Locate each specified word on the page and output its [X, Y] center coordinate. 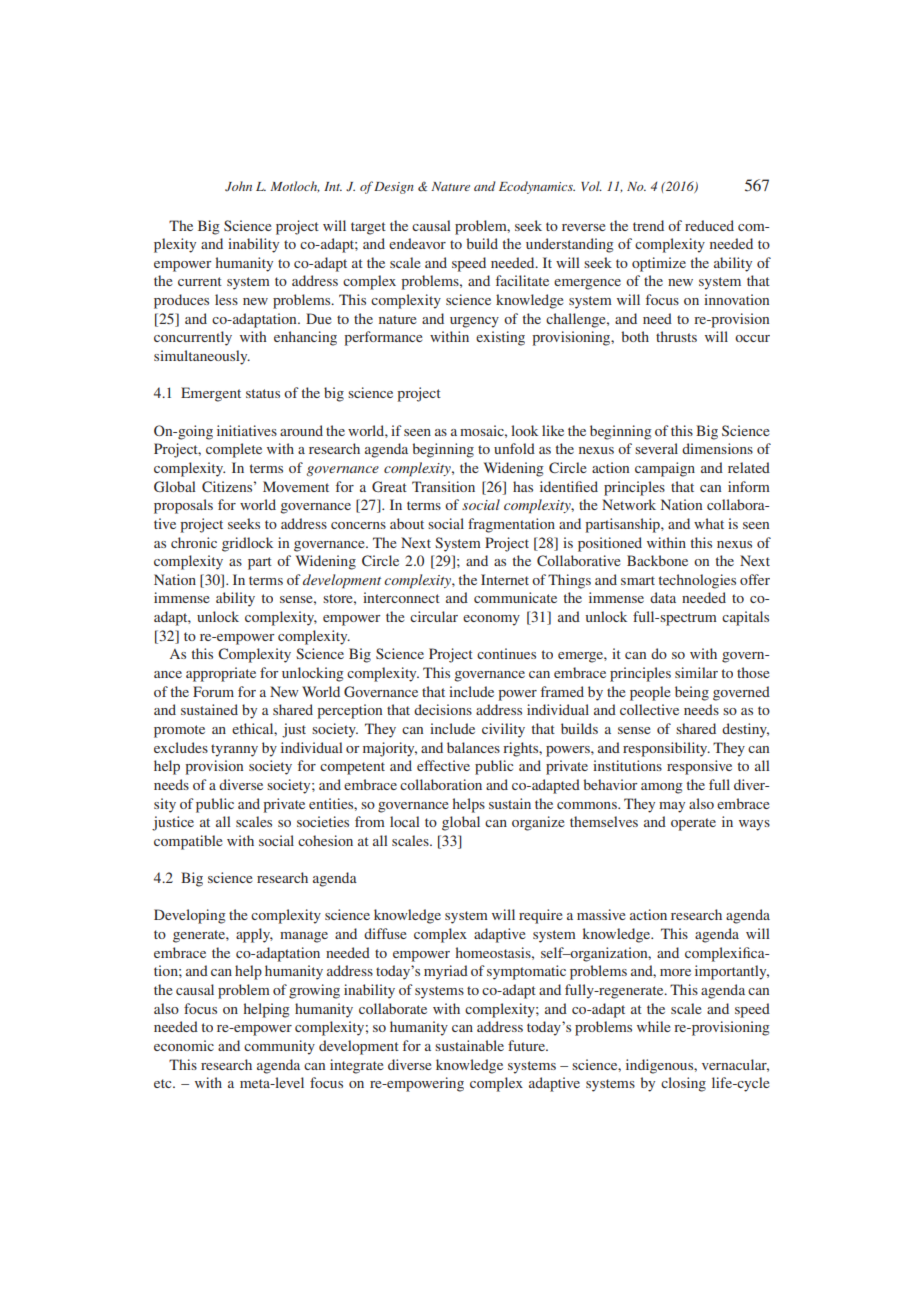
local [405, 821]
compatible [188, 842]
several [656, 448]
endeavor [417, 243]
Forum [213, 691]
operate [693, 824]
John [238, 186]
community [279, 1047]
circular [434, 616]
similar [696, 672]
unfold [514, 448]
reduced [709, 225]
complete [234, 450]
